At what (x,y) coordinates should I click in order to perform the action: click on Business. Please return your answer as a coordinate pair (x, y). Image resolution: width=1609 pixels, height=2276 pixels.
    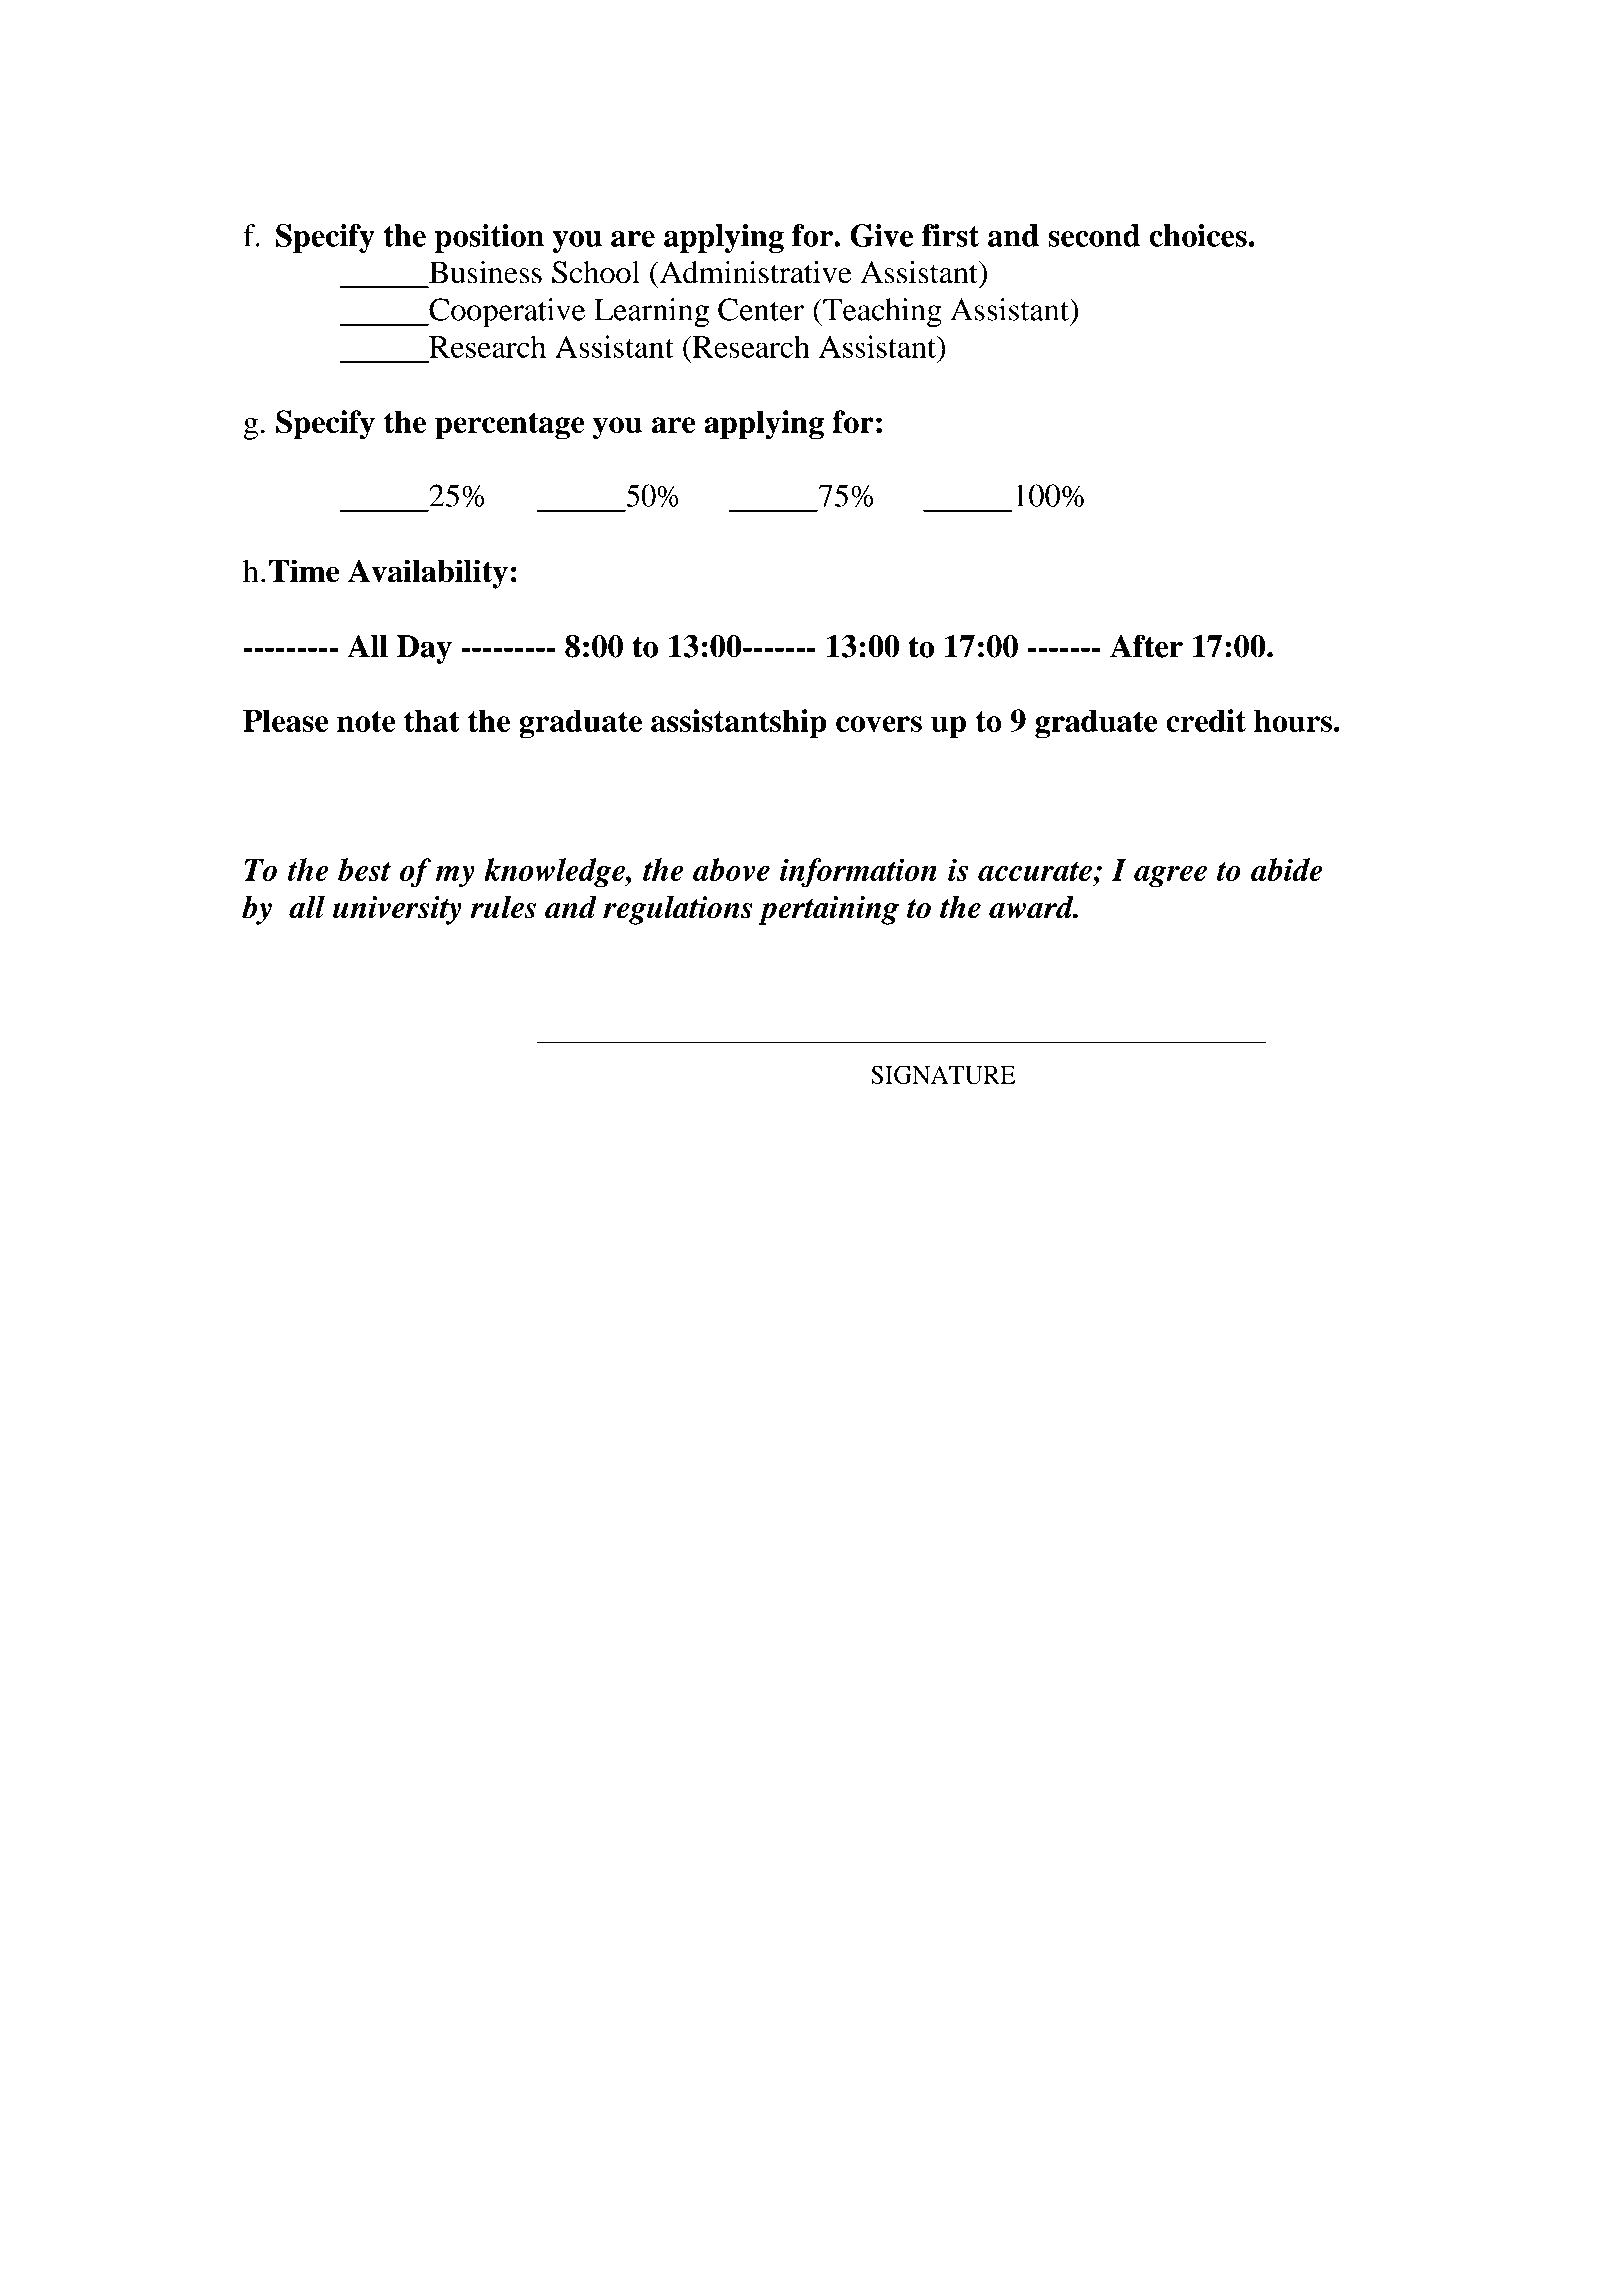
    Looking at the image, I should click on (485, 272).
